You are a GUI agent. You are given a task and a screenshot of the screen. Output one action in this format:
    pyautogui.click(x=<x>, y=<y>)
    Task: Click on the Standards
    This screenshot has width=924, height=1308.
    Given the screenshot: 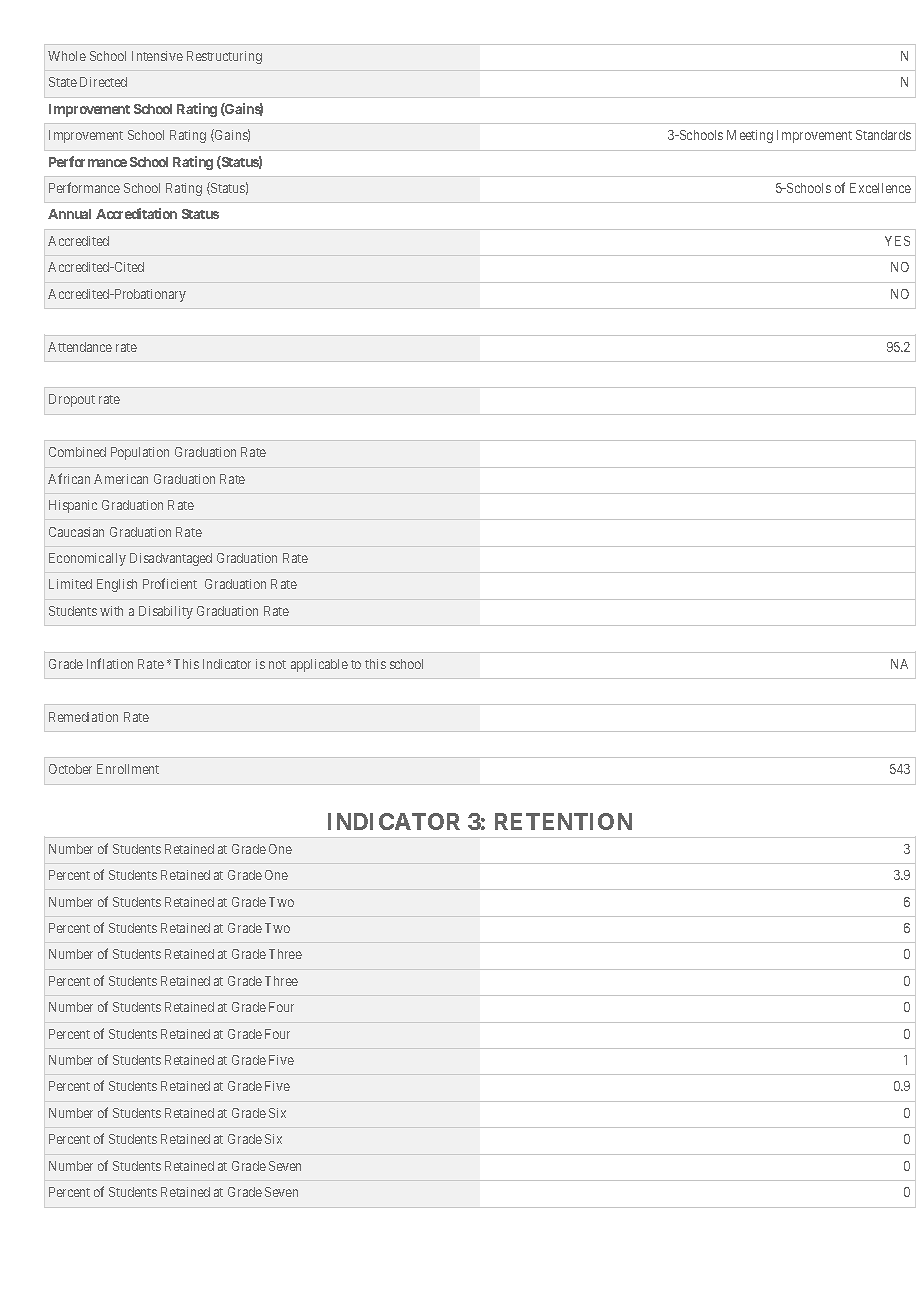 What is the action you would take?
    pyautogui.click(x=883, y=135)
